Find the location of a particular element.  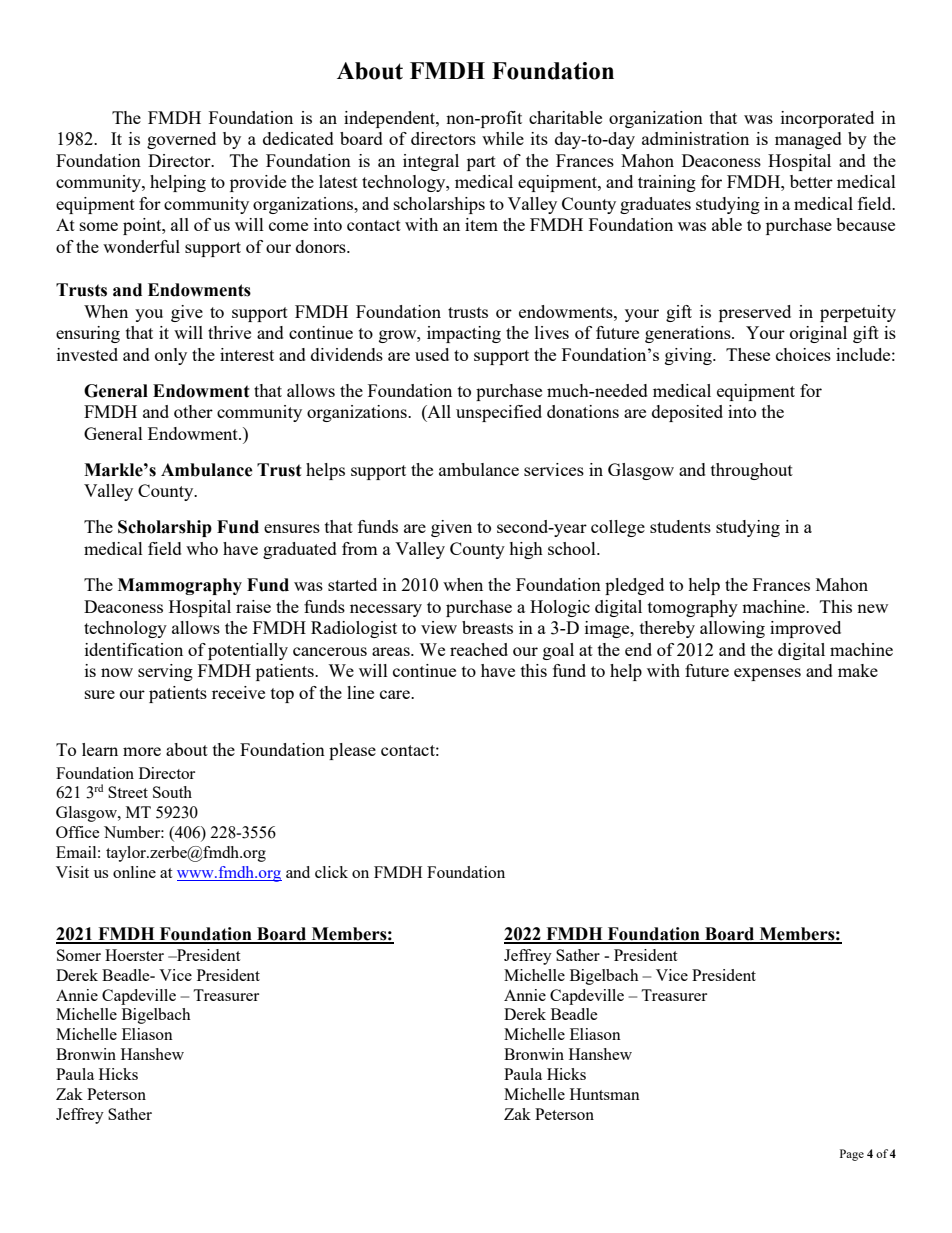

improved is located at coordinates (805, 629).
